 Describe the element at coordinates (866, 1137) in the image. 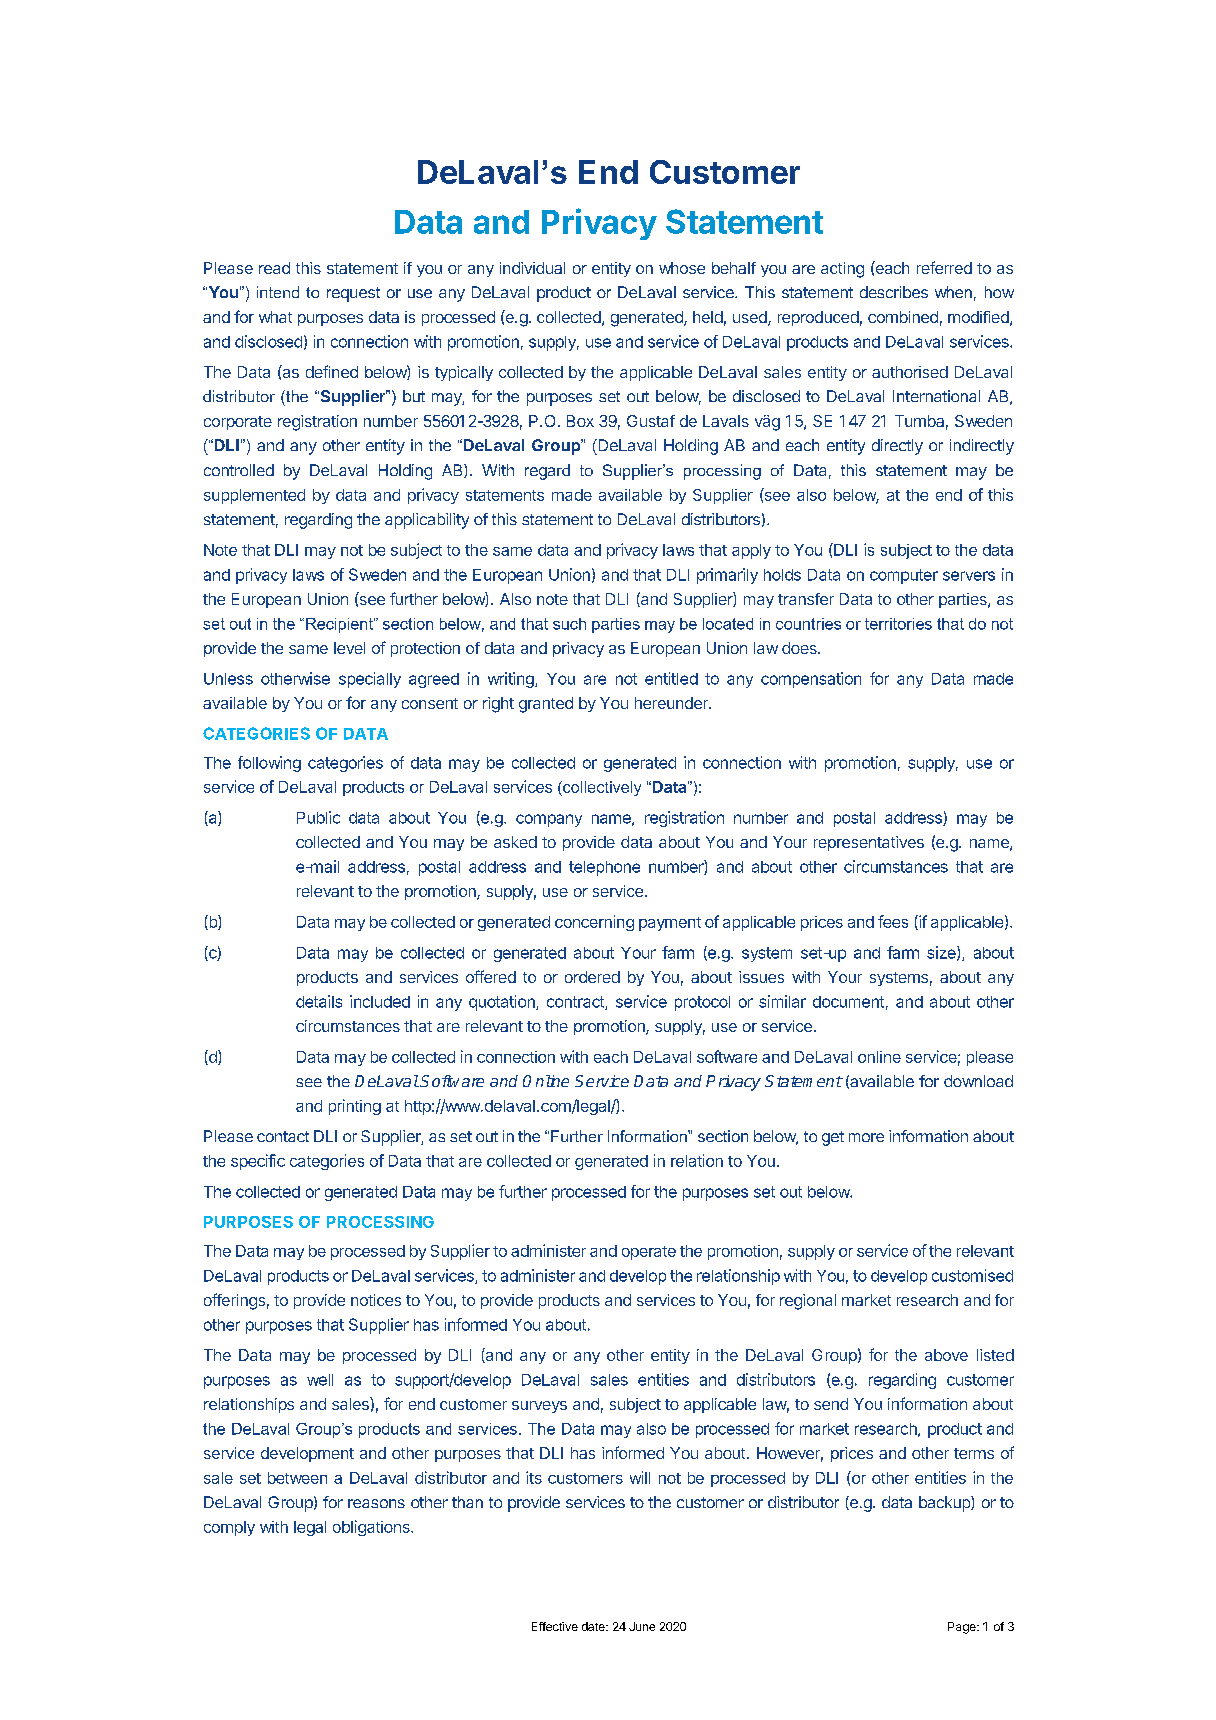

I see `more` at that location.
